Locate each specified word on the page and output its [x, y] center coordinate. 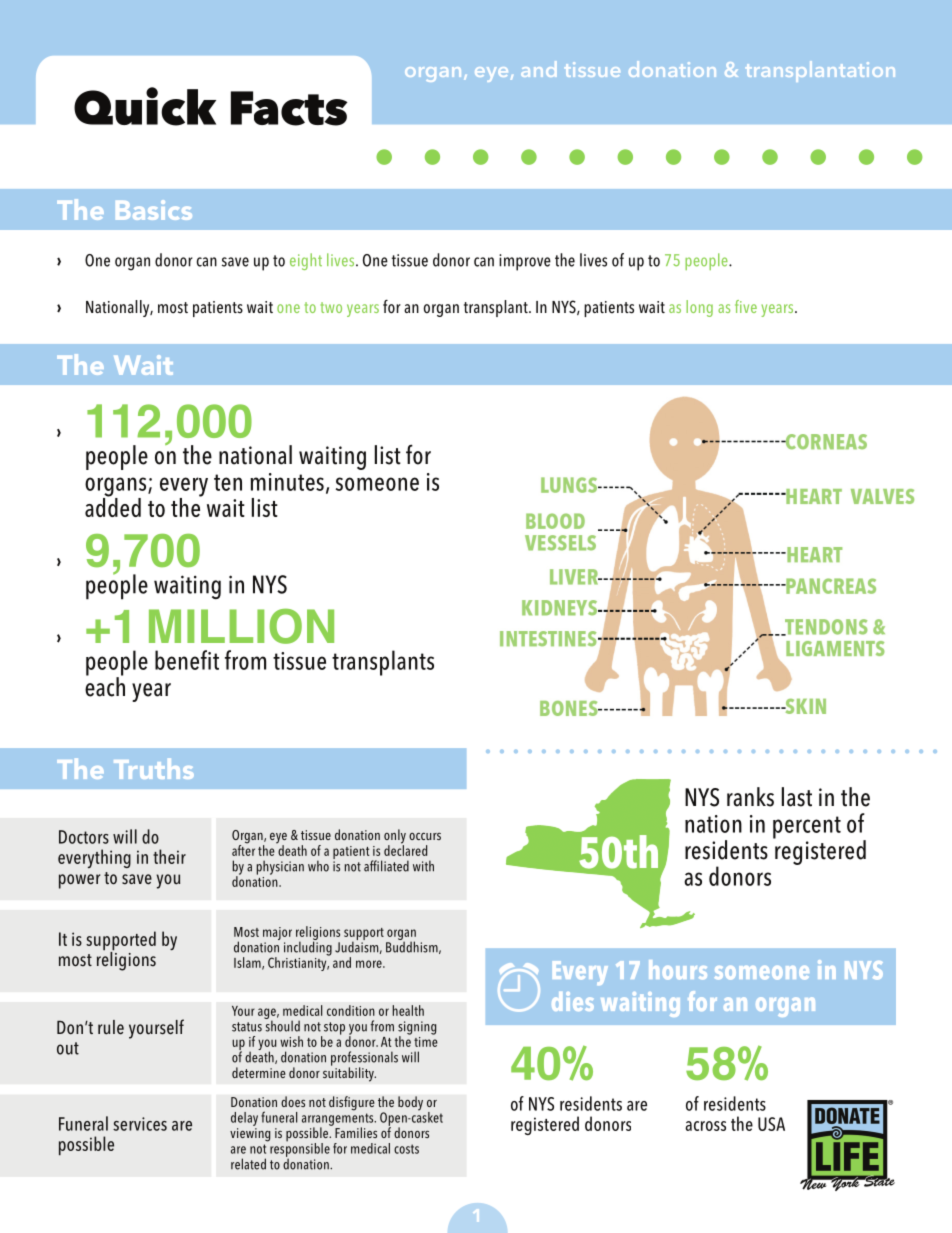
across [705, 1126]
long [699, 308]
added [113, 506]
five [746, 306]
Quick [145, 106]
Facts [289, 108]
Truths [154, 768]
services [140, 1124]
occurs [425, 836]
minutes [287, 482]
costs [406, 1149]
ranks [750, 797]
